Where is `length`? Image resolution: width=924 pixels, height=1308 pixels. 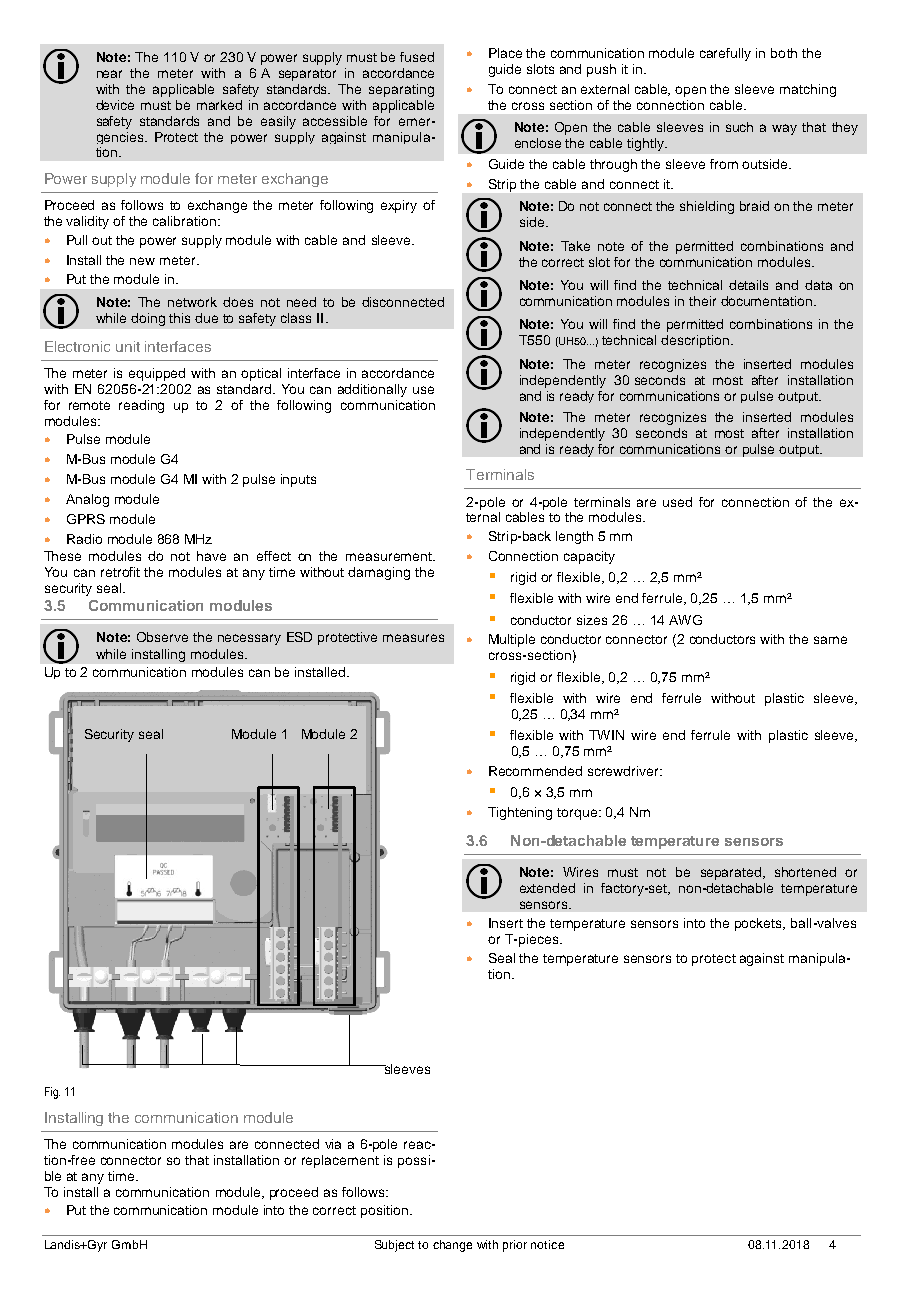
length is located at coordinates (574, 537).
